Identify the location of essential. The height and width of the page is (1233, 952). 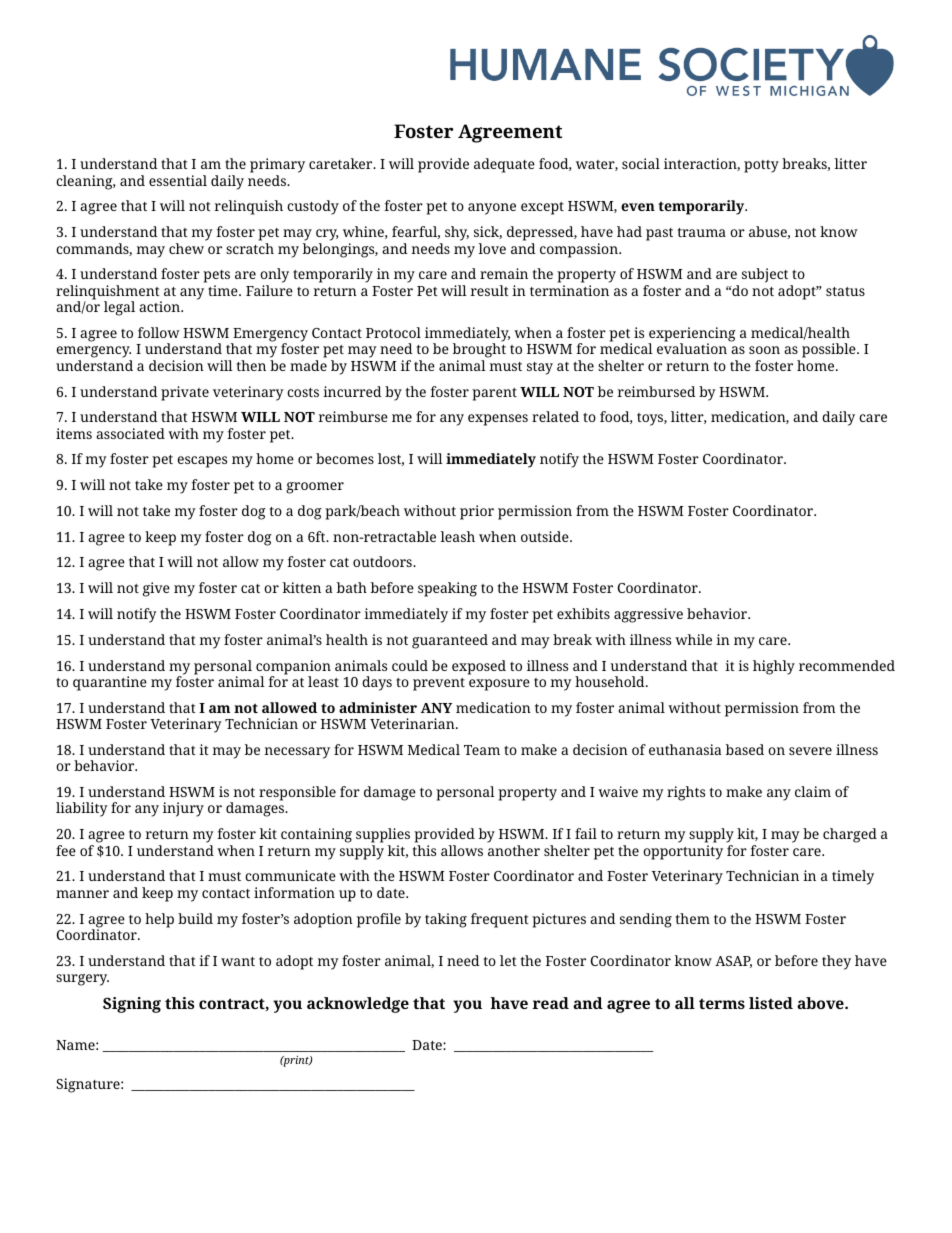
(178, 180).
